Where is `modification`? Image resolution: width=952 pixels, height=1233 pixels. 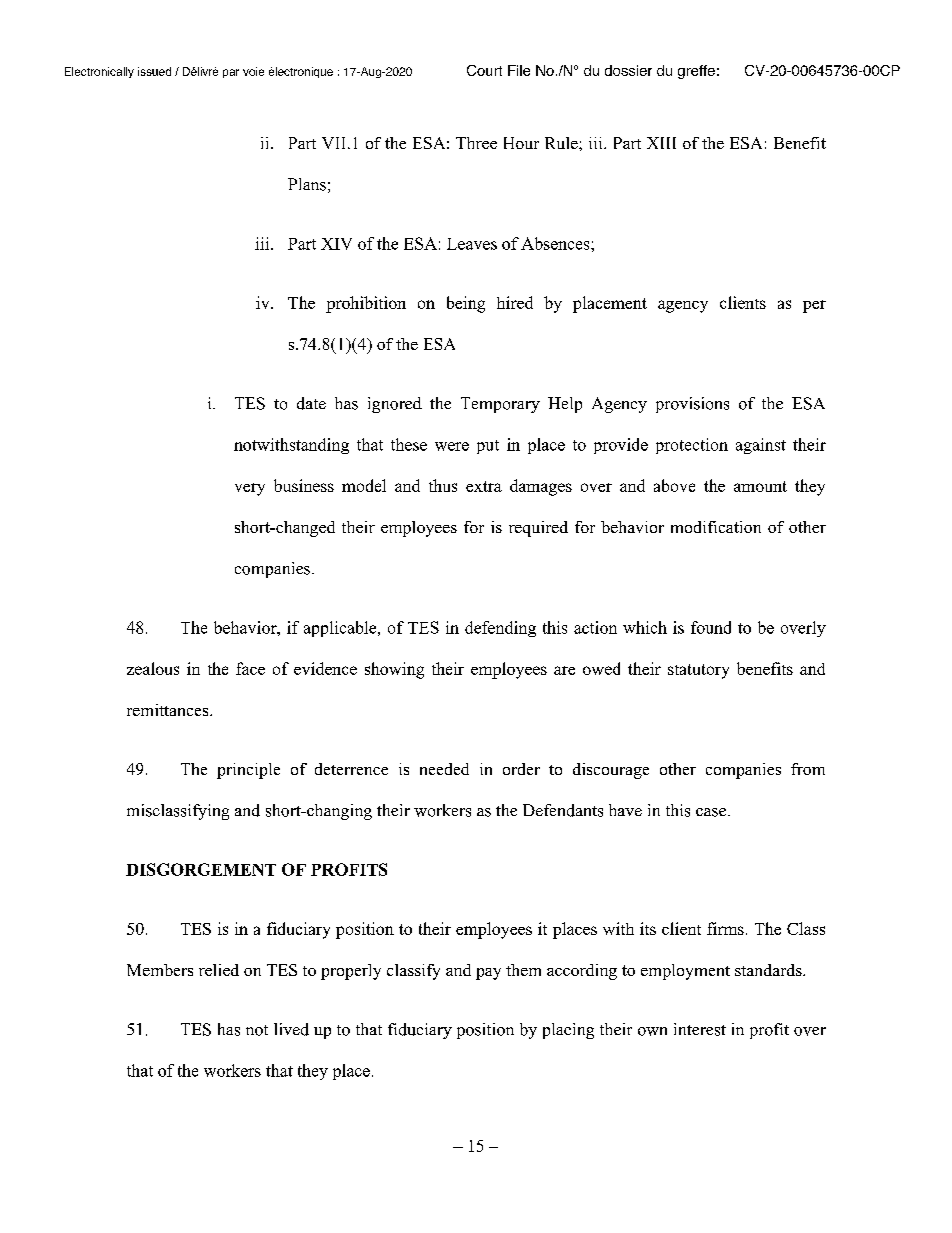
modification is located at coordinates (716, 527).
